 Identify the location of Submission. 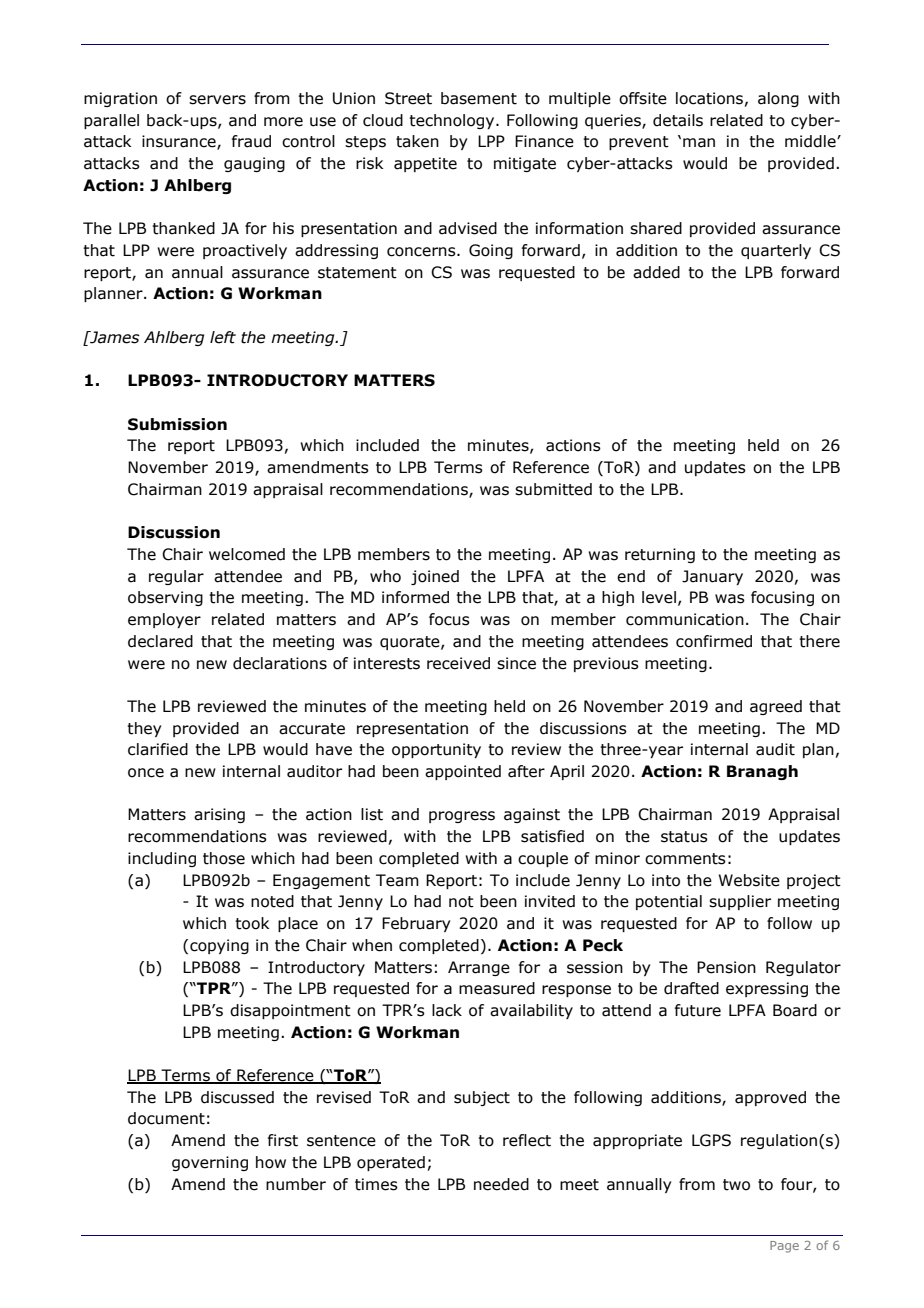
(177, 424).
